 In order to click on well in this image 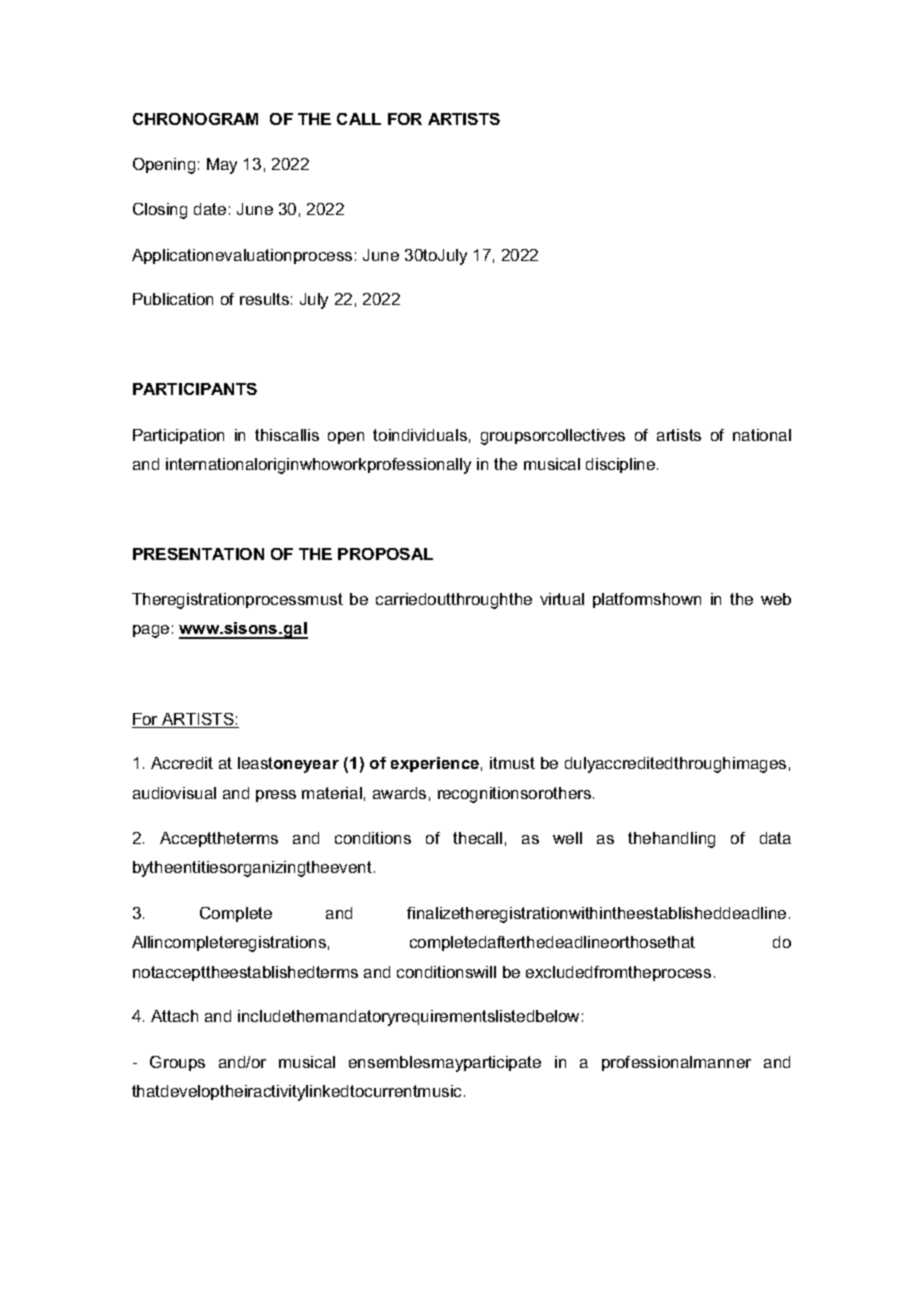, I will do `click(567, 838)`.
